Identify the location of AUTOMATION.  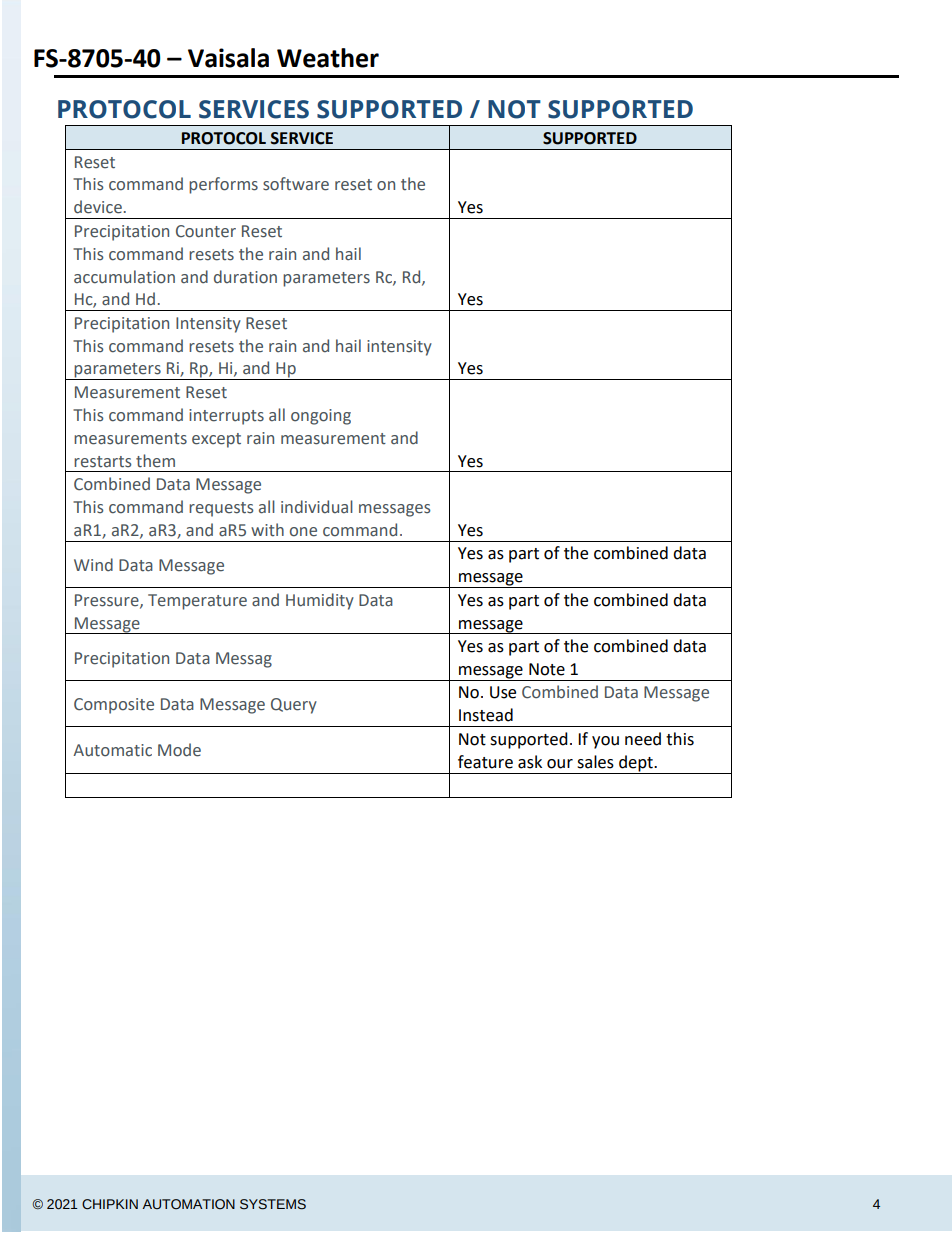
(188, 1204).
